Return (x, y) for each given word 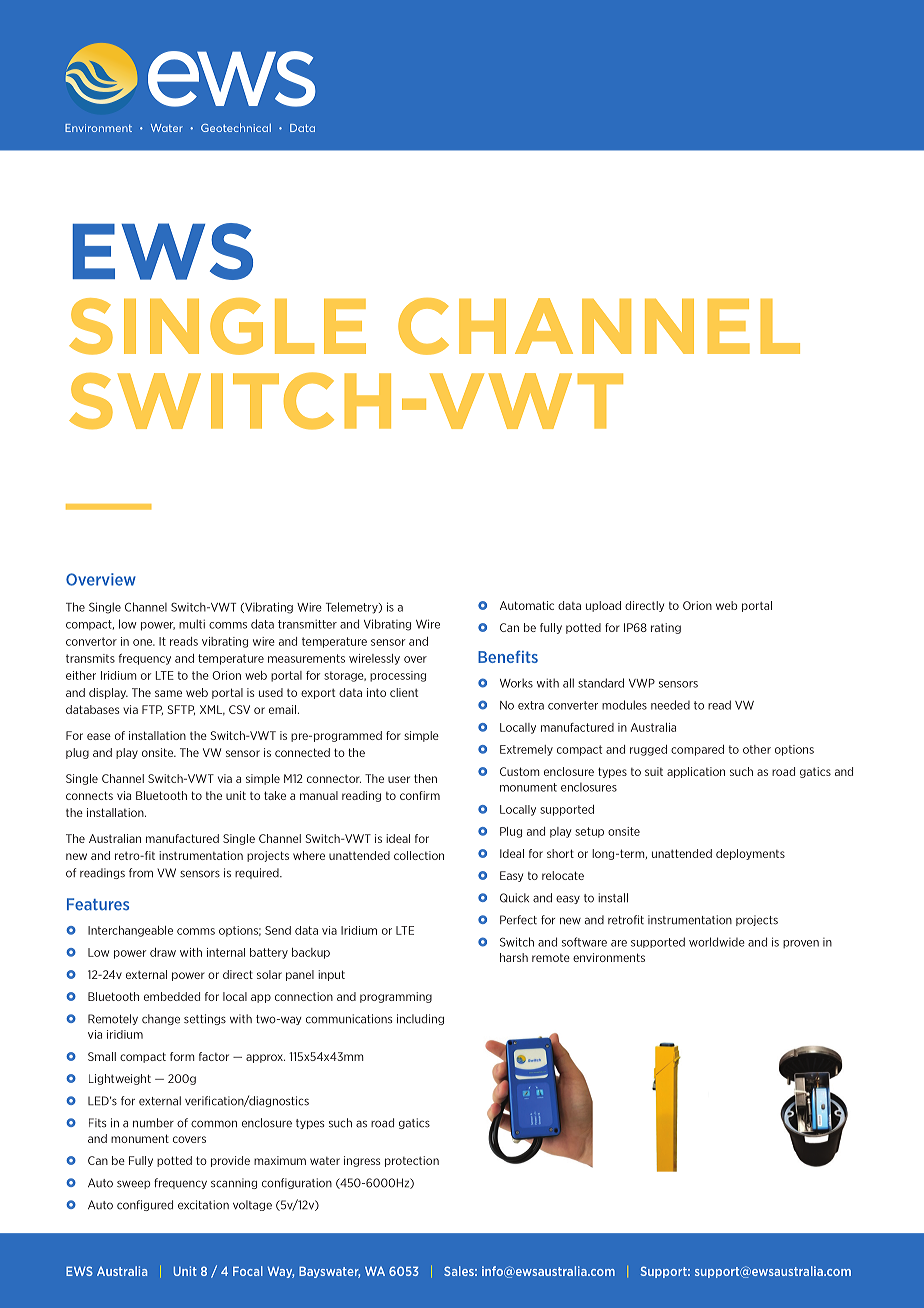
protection (412, 1161)
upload (603, 606)
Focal (248, 1271)
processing (398, 676)
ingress (362, 1161)
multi (192, 624)
